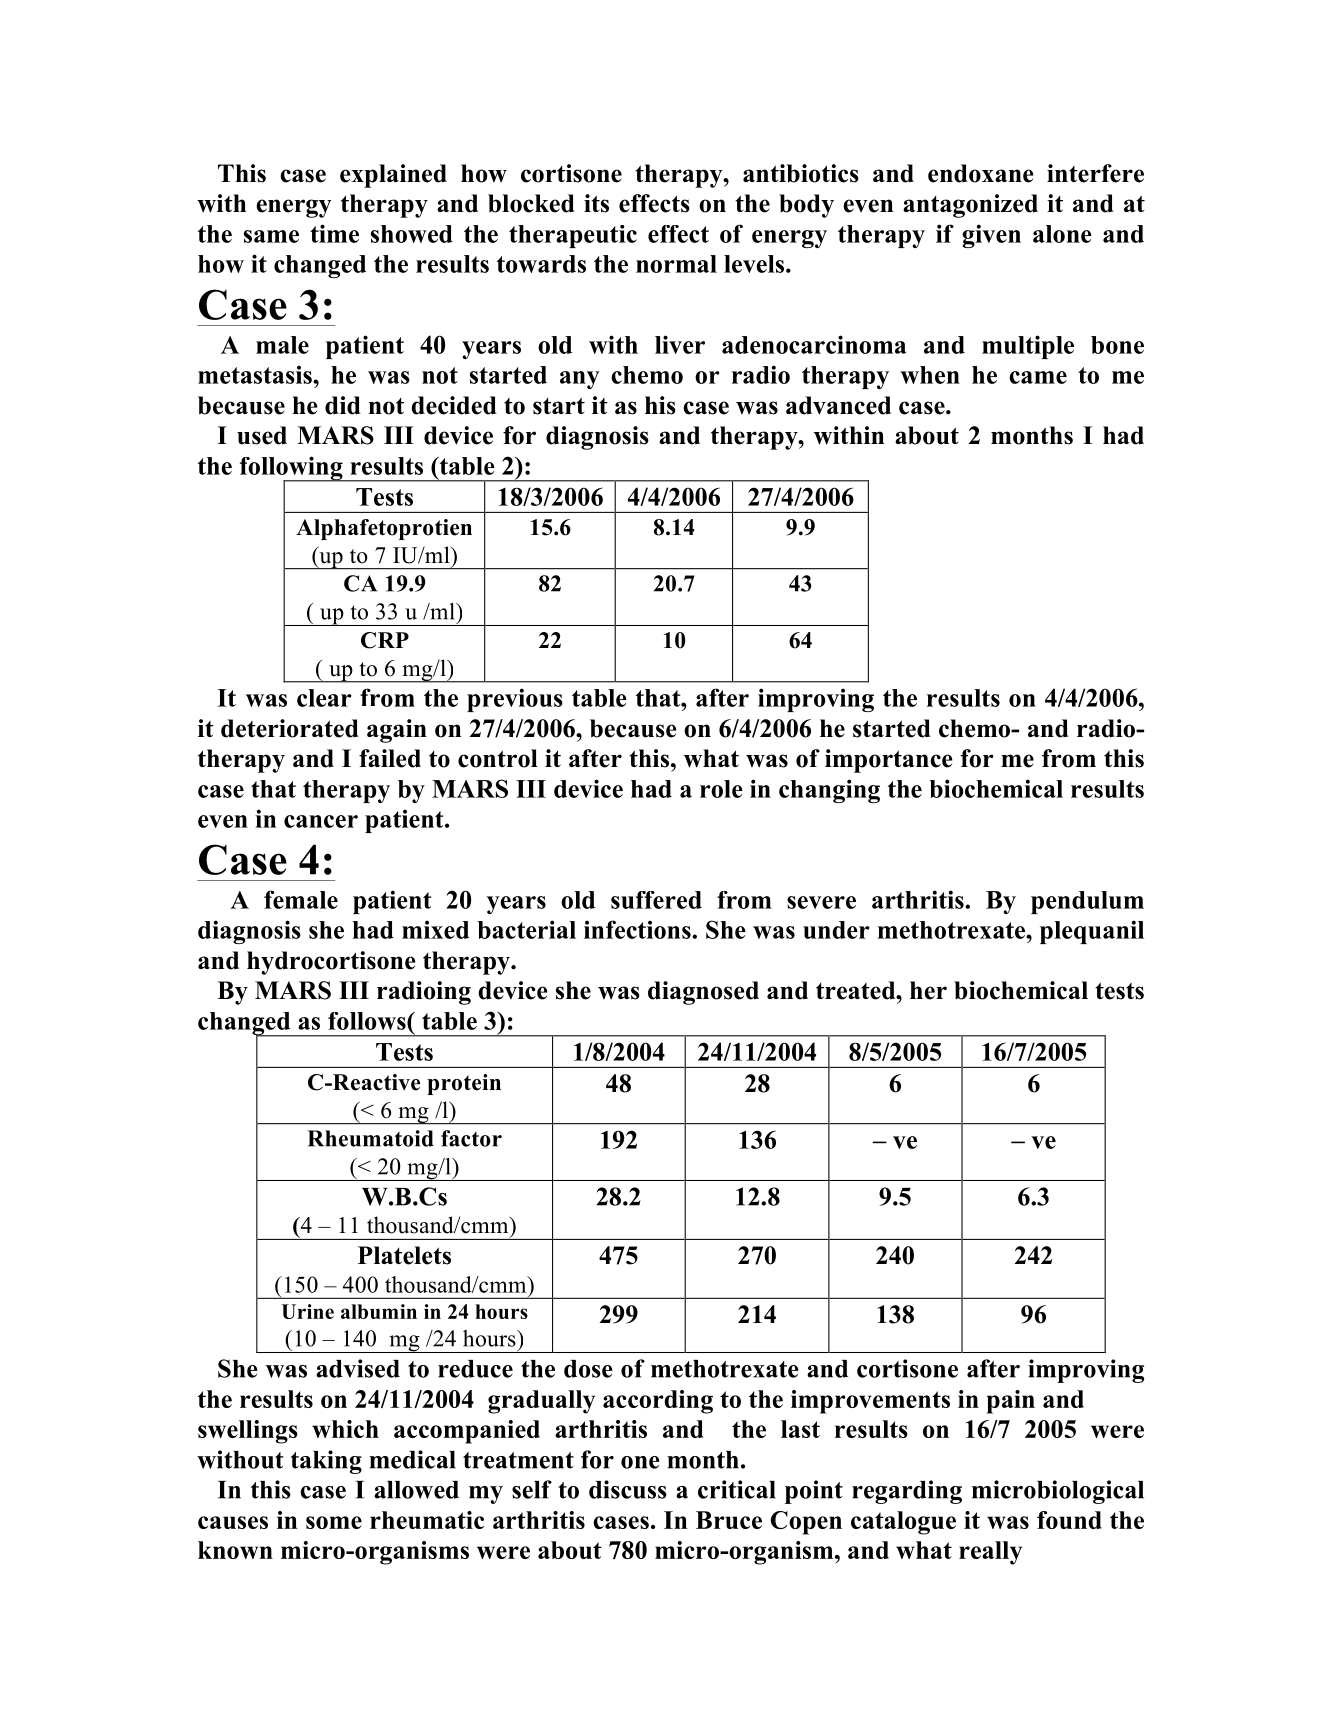 The height and width of the document is (1736, 1342). Describe the element at coordinates (991, 236) in the document. I see `given` at that location.
